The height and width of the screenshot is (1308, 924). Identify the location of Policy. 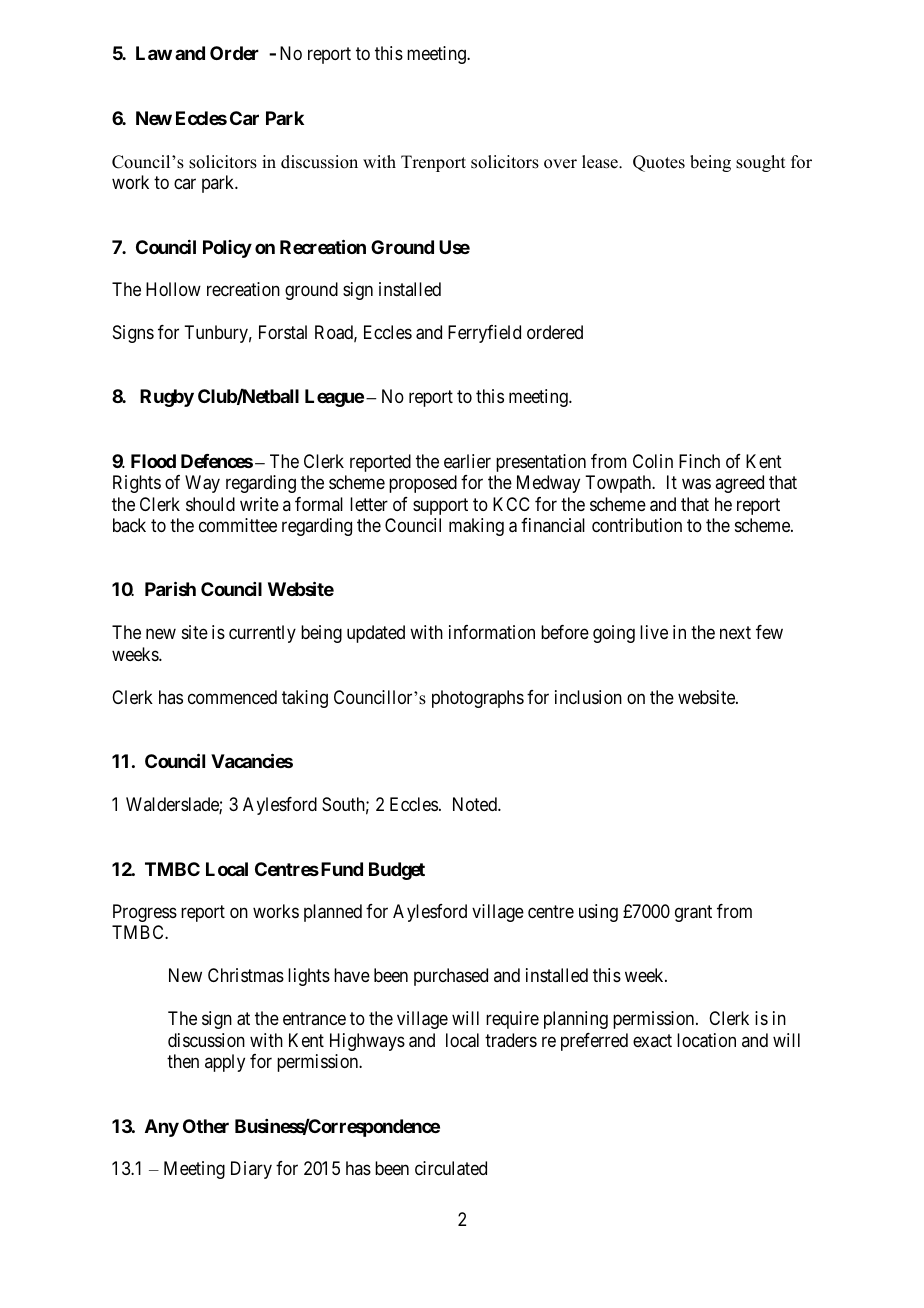
(227, 249).
